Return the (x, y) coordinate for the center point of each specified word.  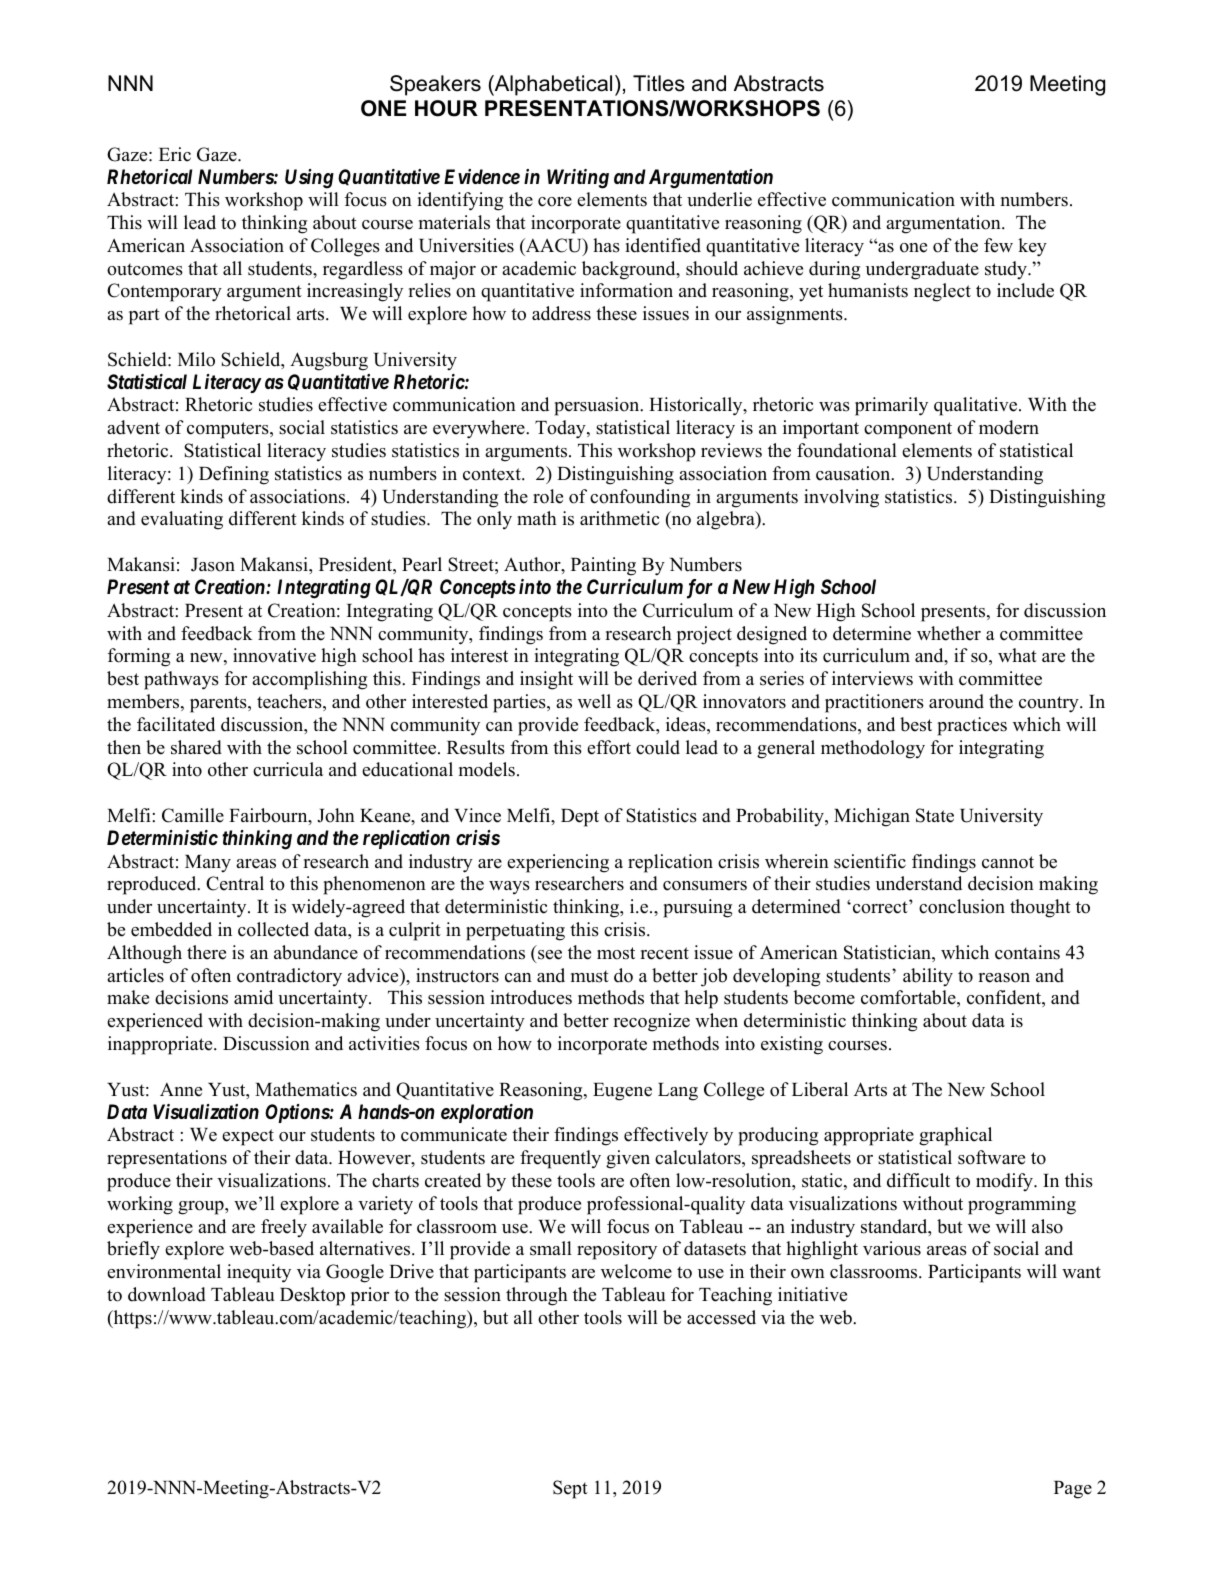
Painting (603, 566)
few (998, 245)
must (590, 976)
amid (253, 997)
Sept (570, 1489)
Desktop (312, 1296)
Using (309, 179)
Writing (578, 179)
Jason (213, 565)
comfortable (909, 998)
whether (949, 633)
